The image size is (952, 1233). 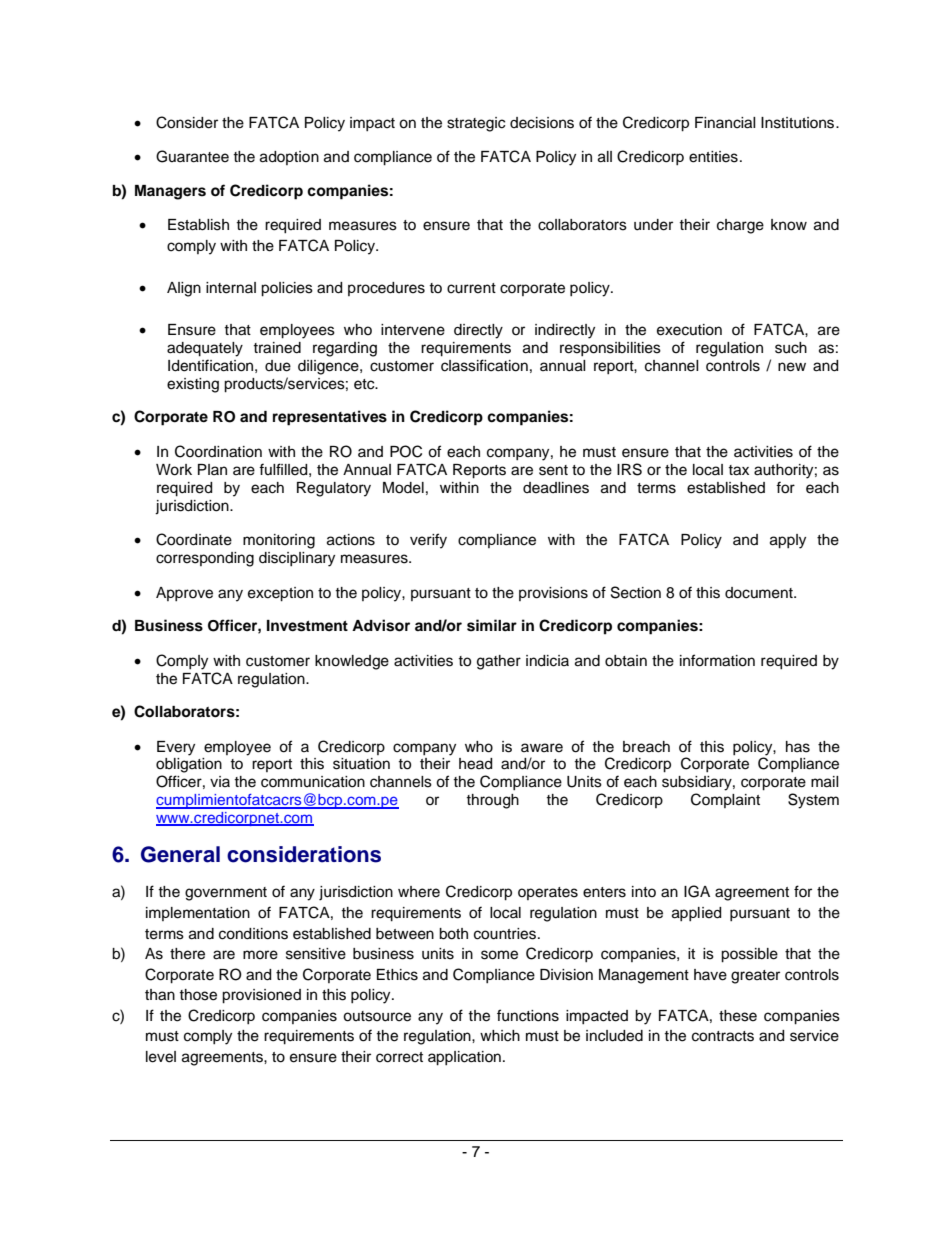 I want to click on strategic, so click(x=476, y=124).
